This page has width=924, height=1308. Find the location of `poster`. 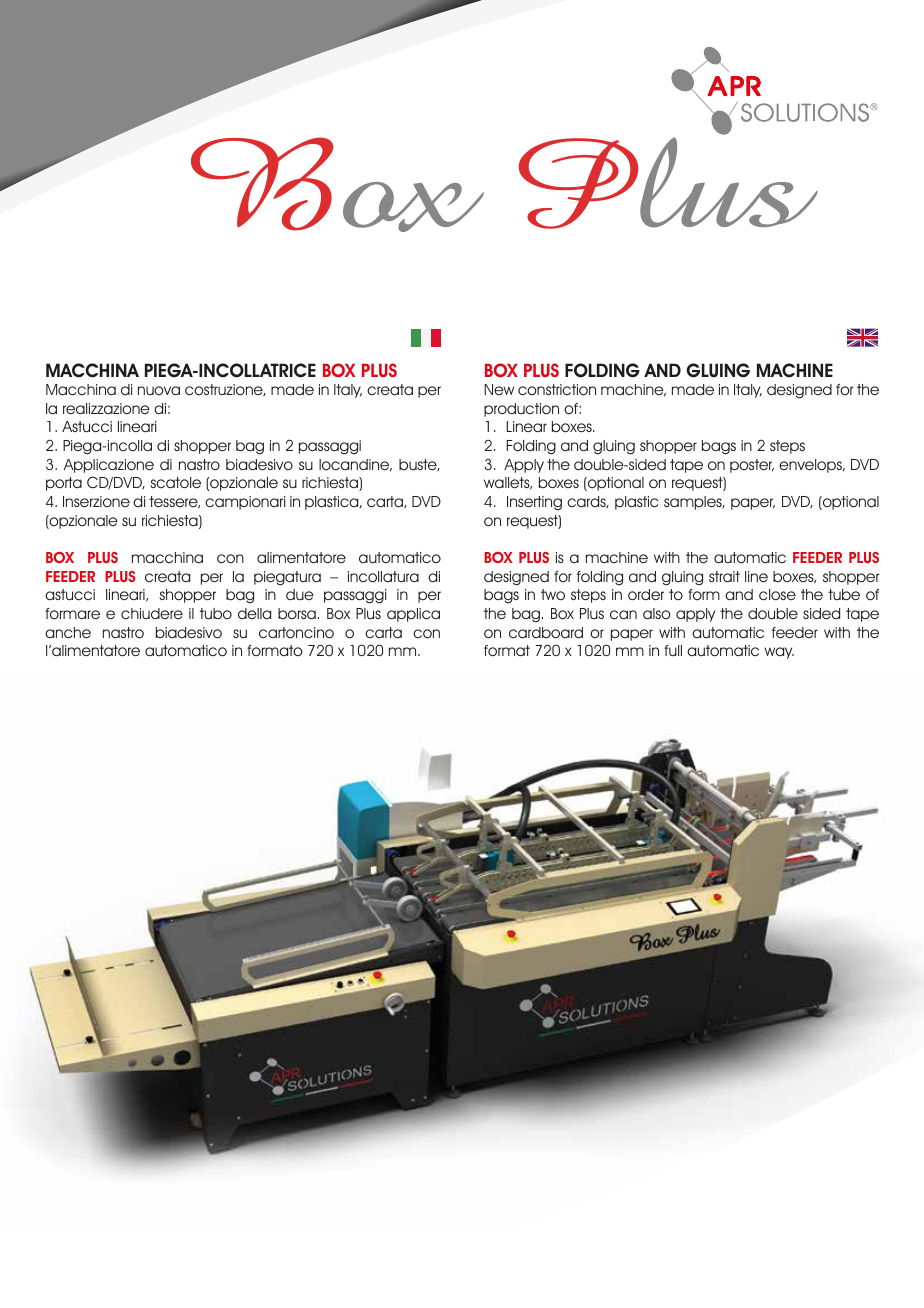

poster is located at coordinates (752, 466).
